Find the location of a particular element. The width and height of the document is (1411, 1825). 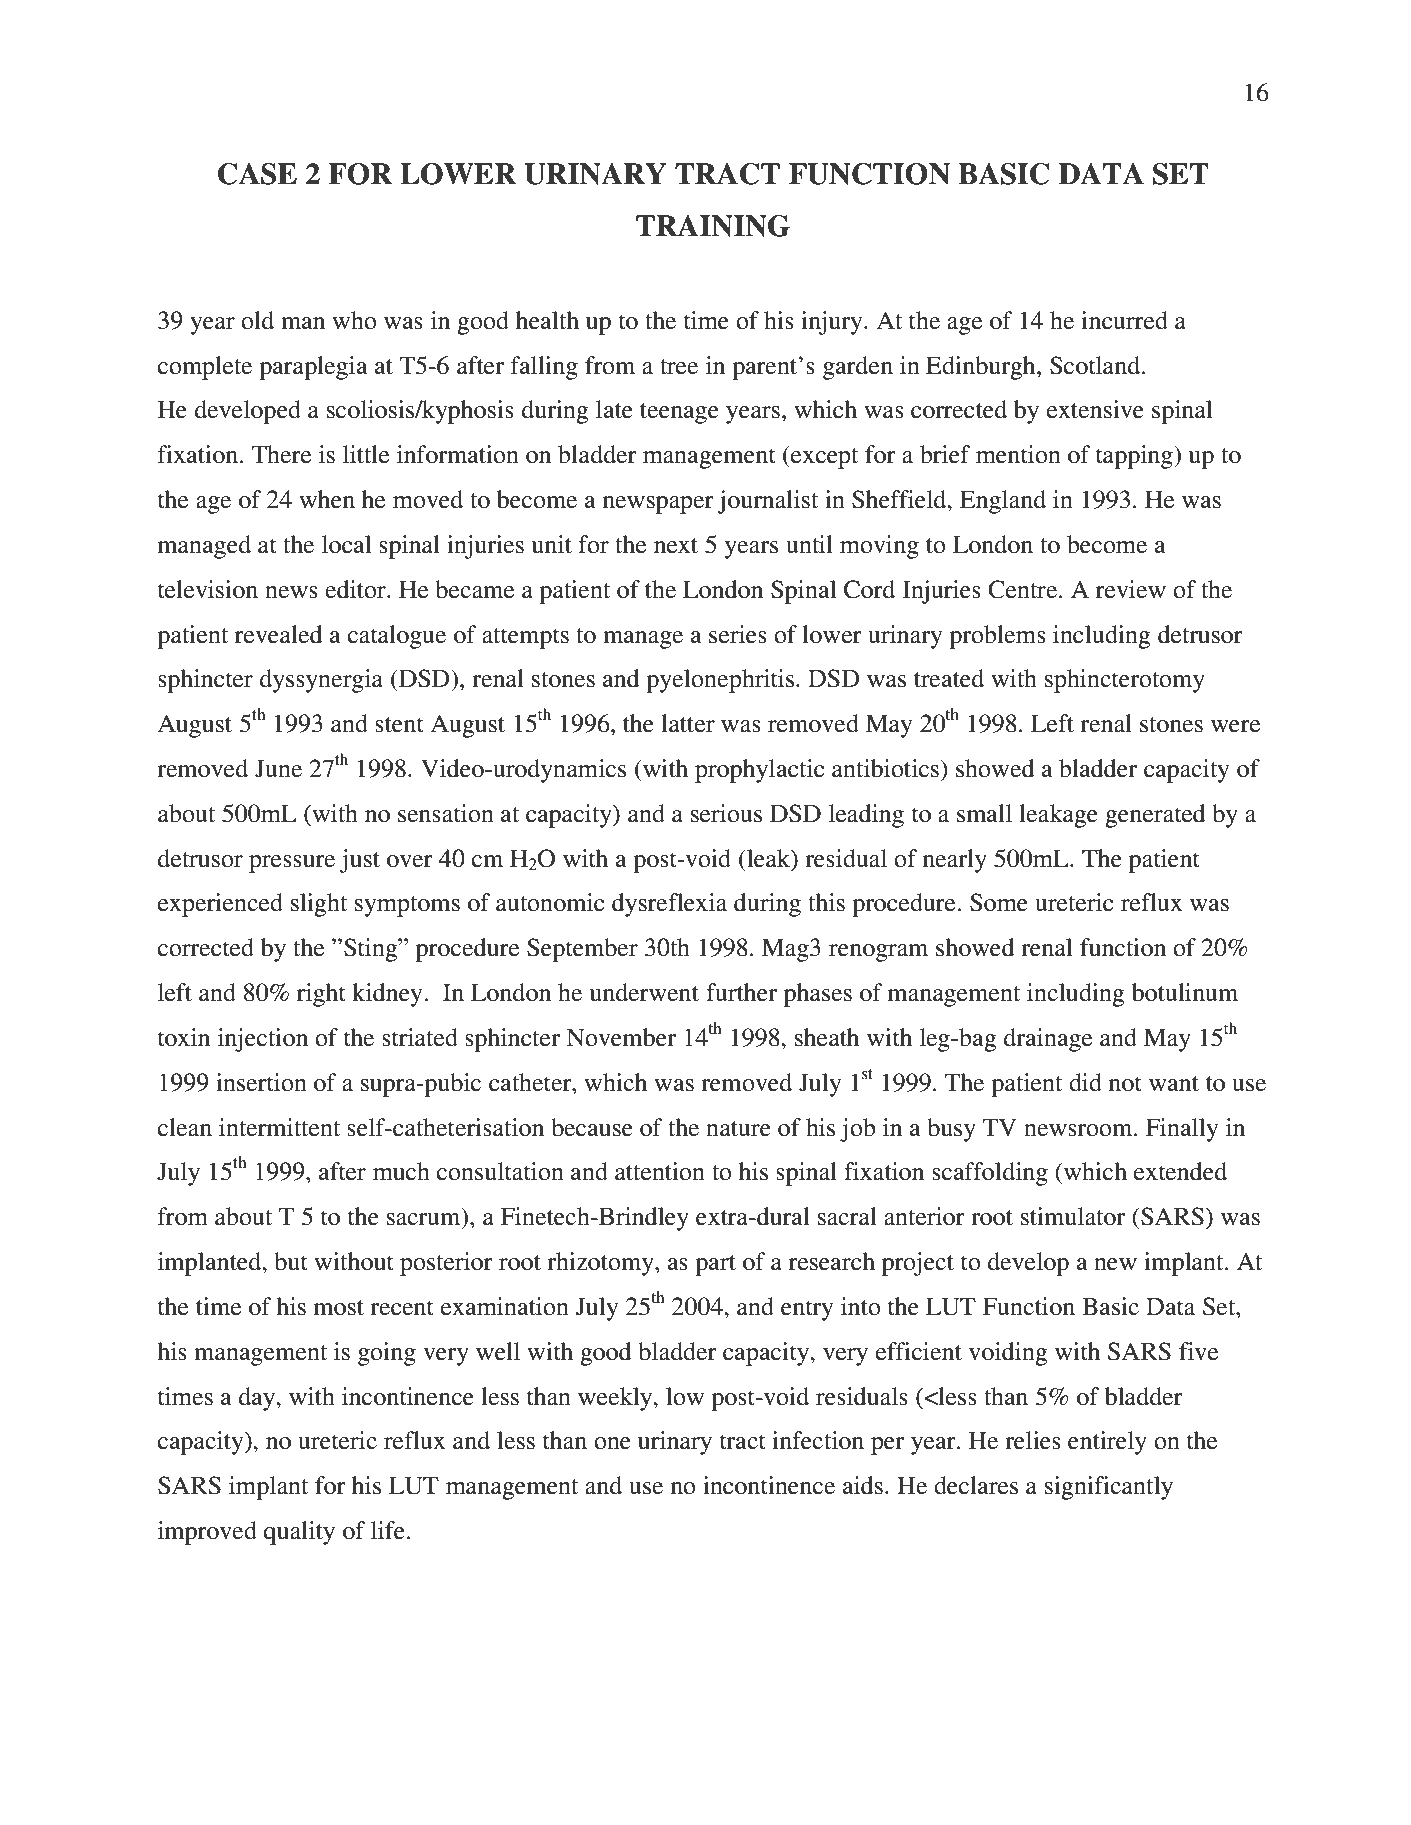

CASE is located at coordinates (257, 174).
